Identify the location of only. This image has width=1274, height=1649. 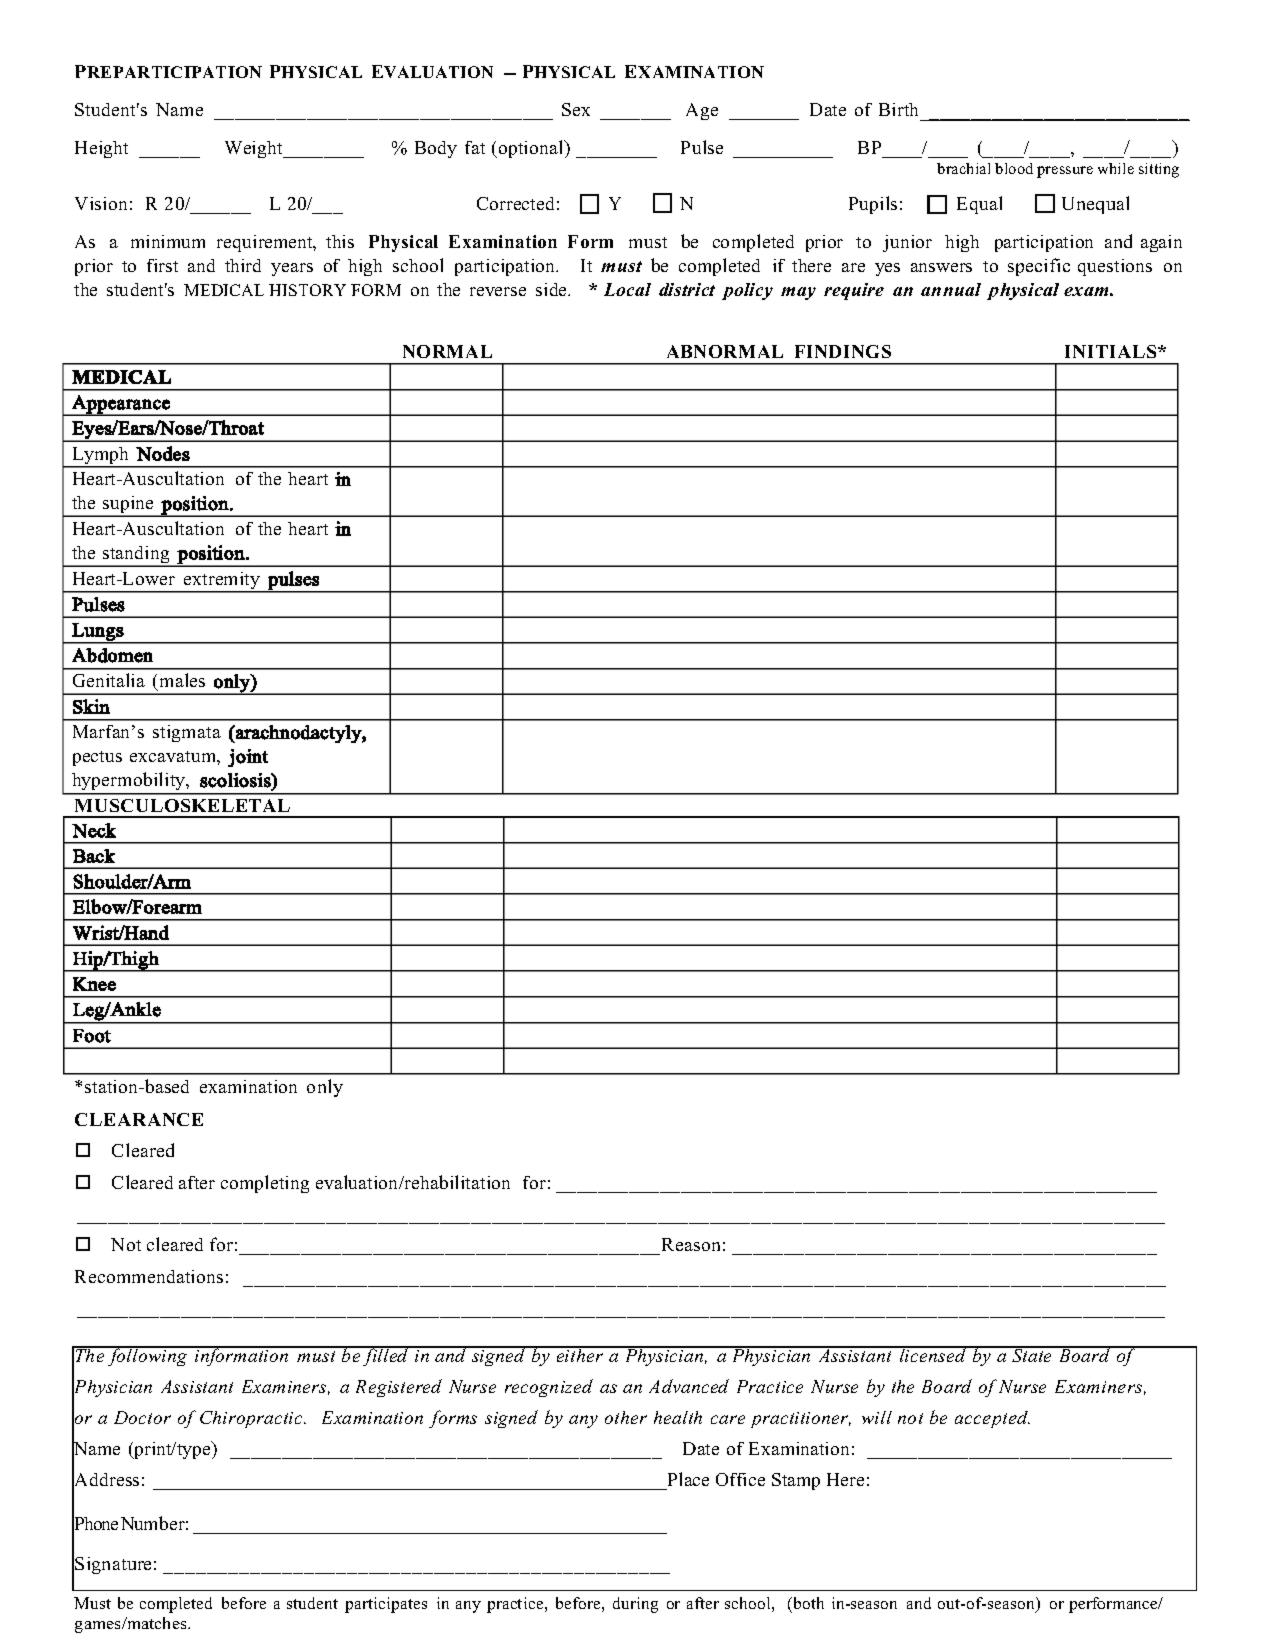
(325, 1088).
